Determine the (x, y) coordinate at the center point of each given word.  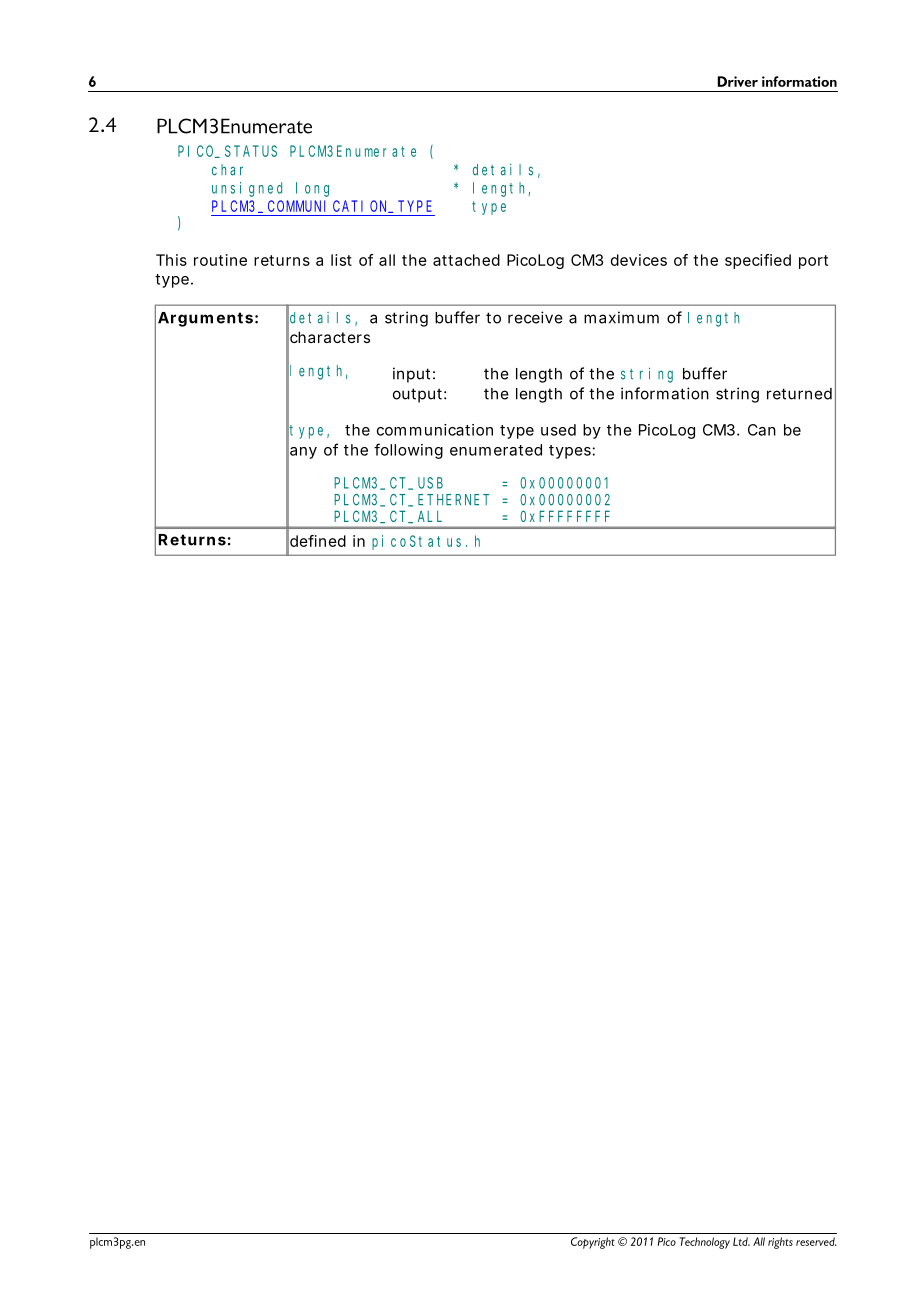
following (408, 451)
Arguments (205, 319)
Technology (704, 1243)
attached (466, 260)
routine (220, 260)
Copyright (593, 1243)
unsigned (247, 189)
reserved (816, 1241)
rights (780, 1243)
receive (535, 317)
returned (799, 394)
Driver (737, 81)
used (558, 430)
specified (758, 261)
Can (762, 430)
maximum (621, 317)
